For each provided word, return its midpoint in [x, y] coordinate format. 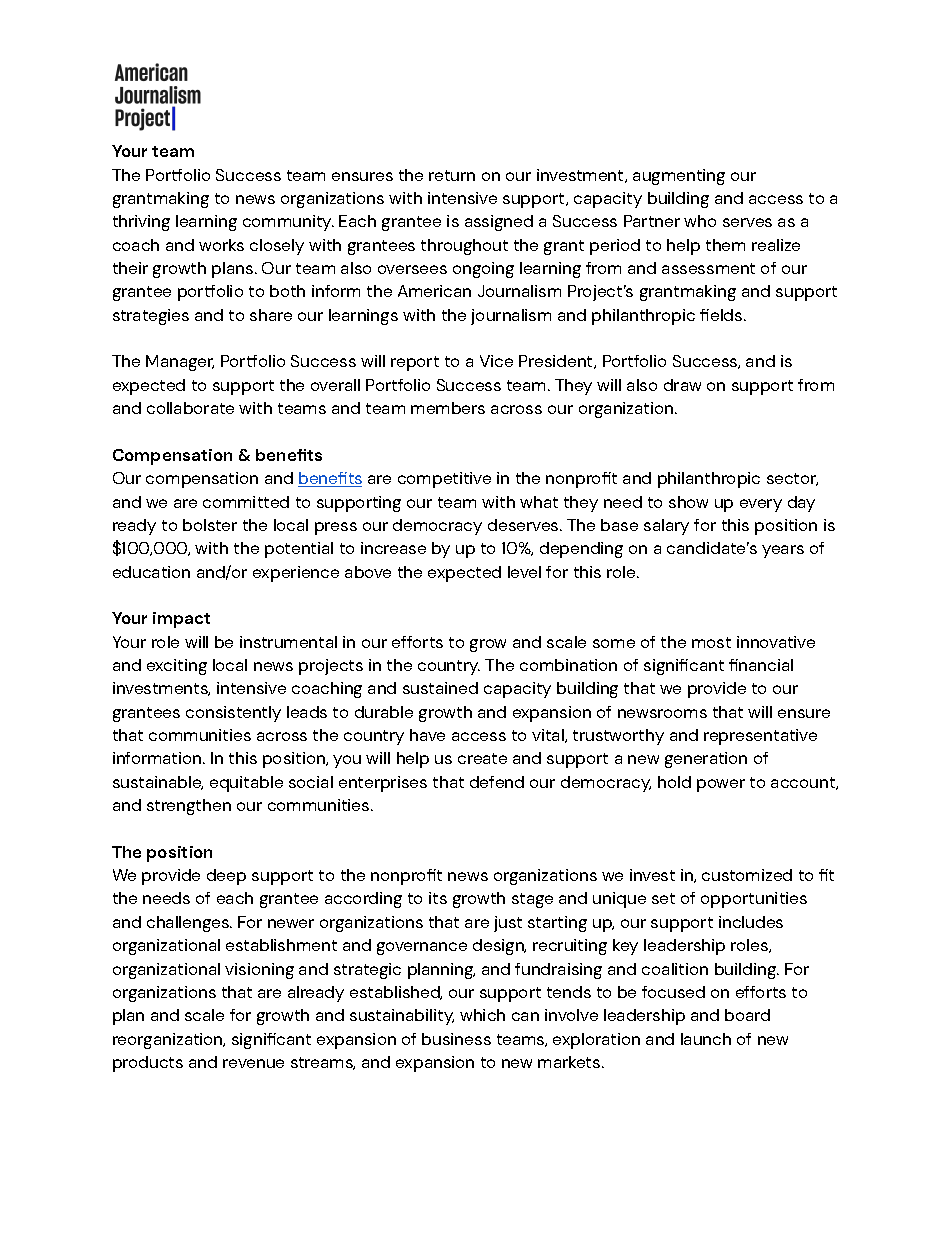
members [448, 408]
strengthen [189, 807]
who [700, 221]
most [711, 642]
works [221, 245]
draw [682, 385]
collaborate [190, 408]
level [524, 572]
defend [497, 782]
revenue [253, 1063]
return [452, 175]
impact [181, 620]
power [721, 785]
